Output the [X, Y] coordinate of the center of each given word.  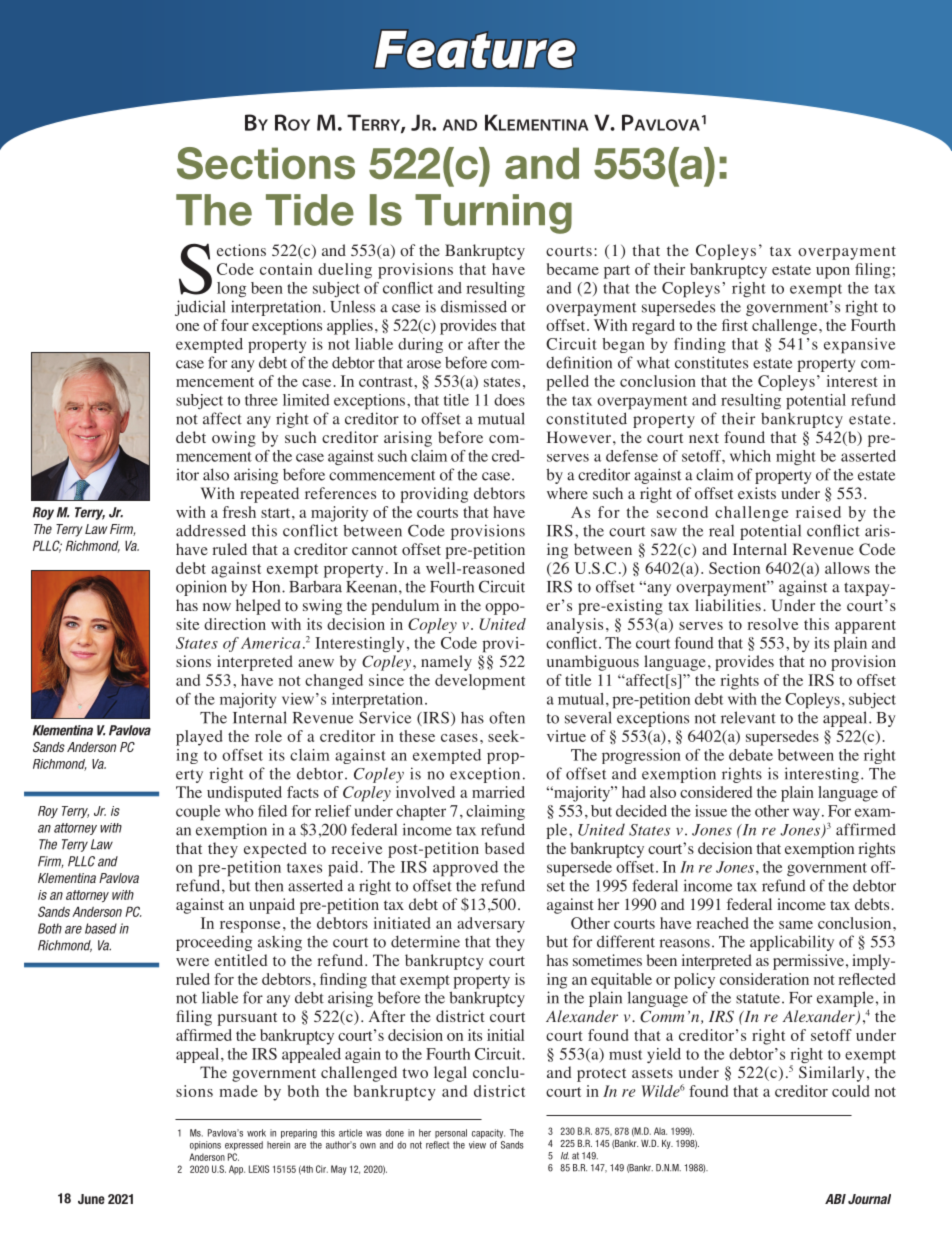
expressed [244, 1146]
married [498, 792]
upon [833, 273]
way [806, 814]
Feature [475, 49]
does [509, 400]
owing [234, 439]
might [796, 457]
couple [198, 813]
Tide [310, 210]
